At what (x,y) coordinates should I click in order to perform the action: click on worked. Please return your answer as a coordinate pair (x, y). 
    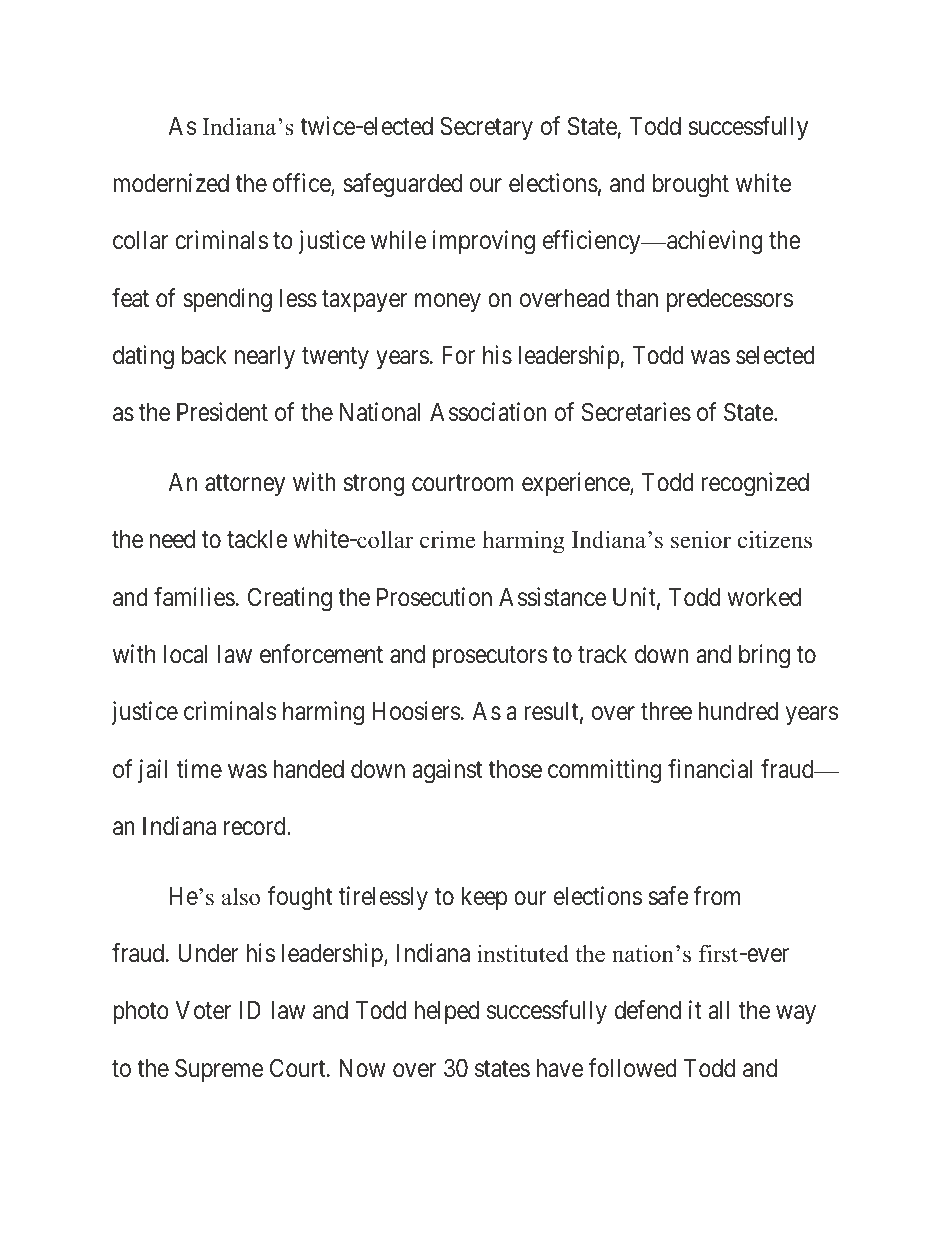
    Looking at the image, I should click on (764, 597).
